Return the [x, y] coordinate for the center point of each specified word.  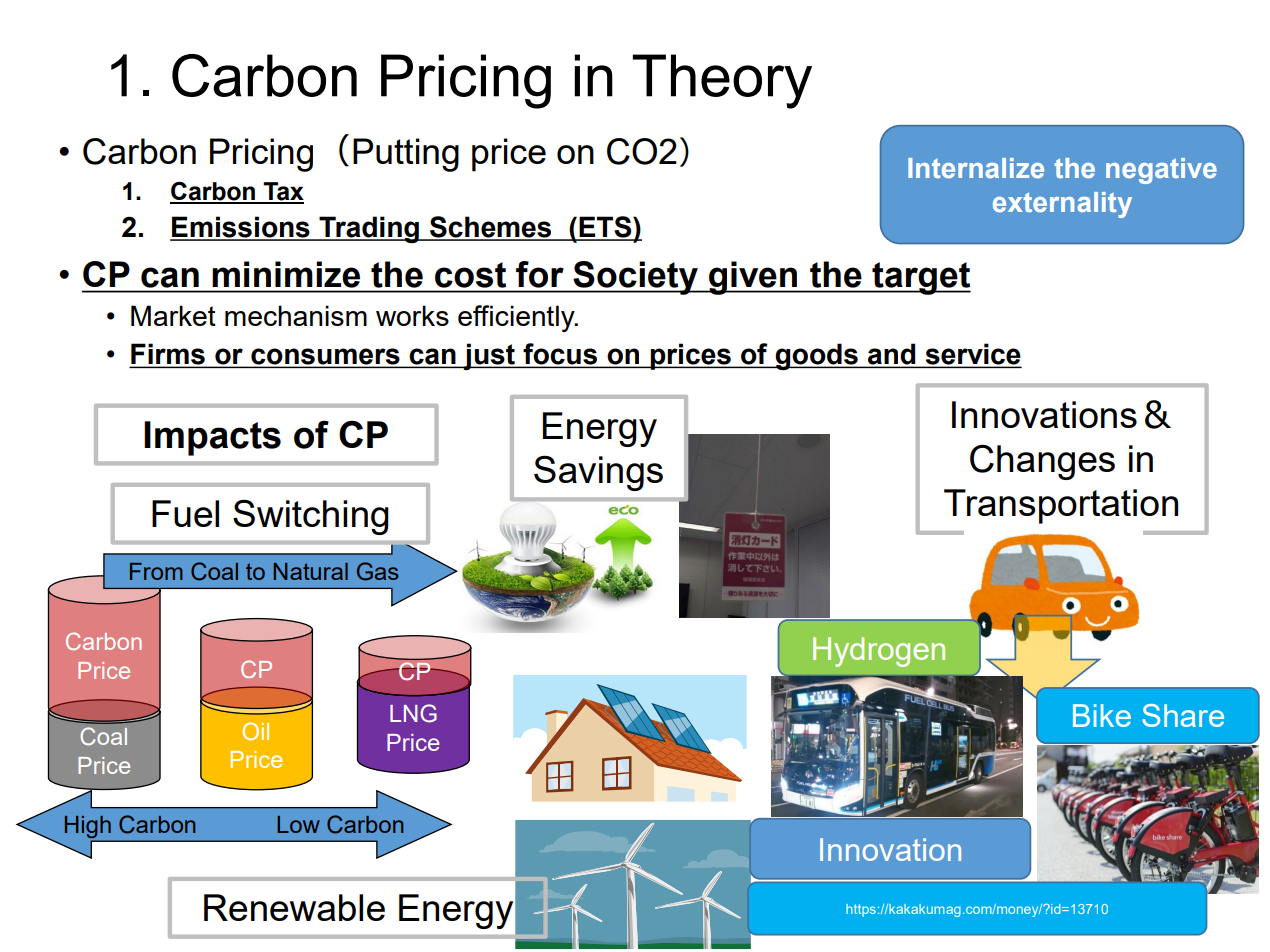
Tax [282, 192]
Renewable [294, 907]
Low [298, 824]
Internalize [976, 168]
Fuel [185, 513]
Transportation [1061, 506]
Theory [722, 81]
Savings [598, 473]
